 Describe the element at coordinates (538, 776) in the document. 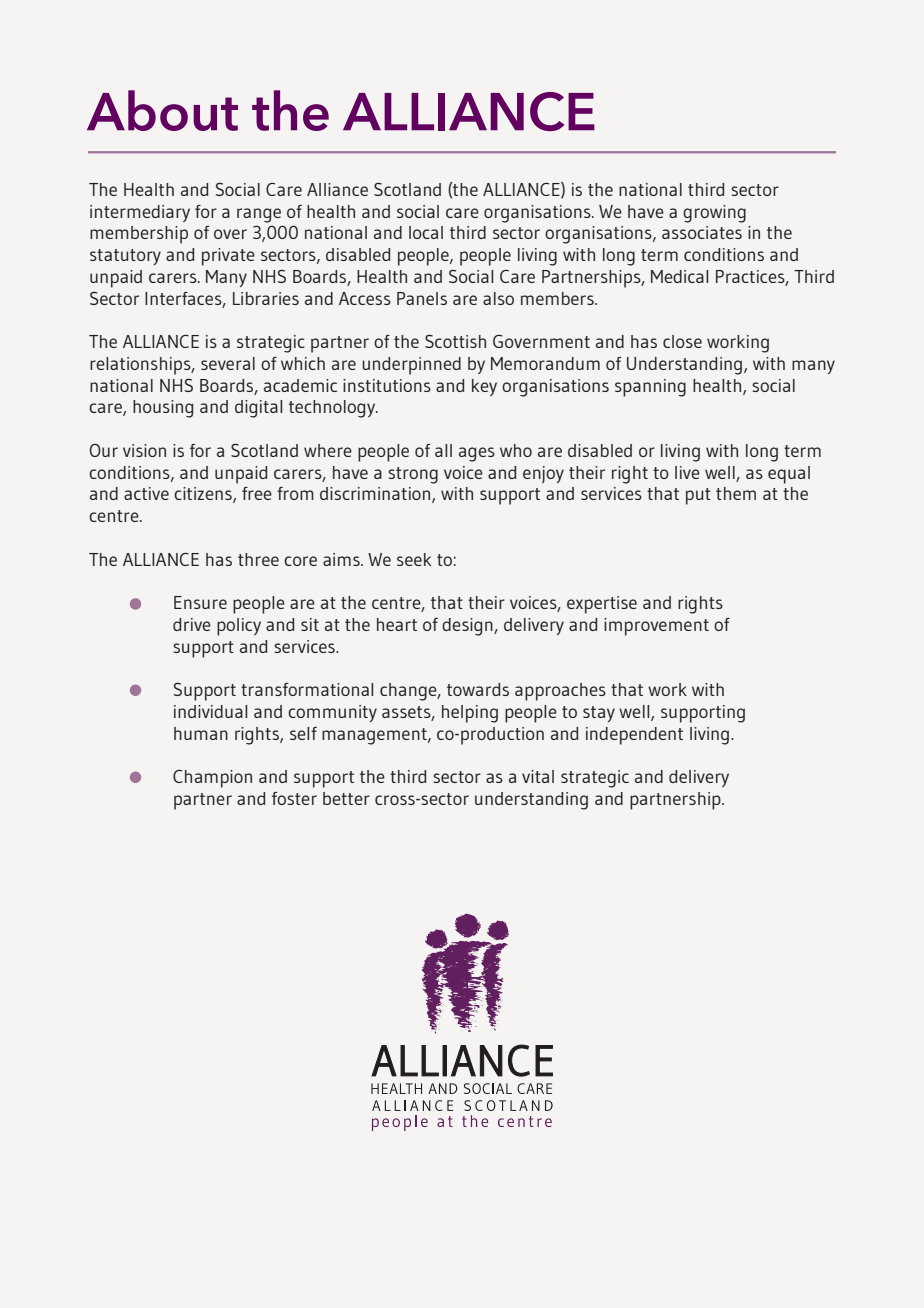

I see `vital` at that location.
